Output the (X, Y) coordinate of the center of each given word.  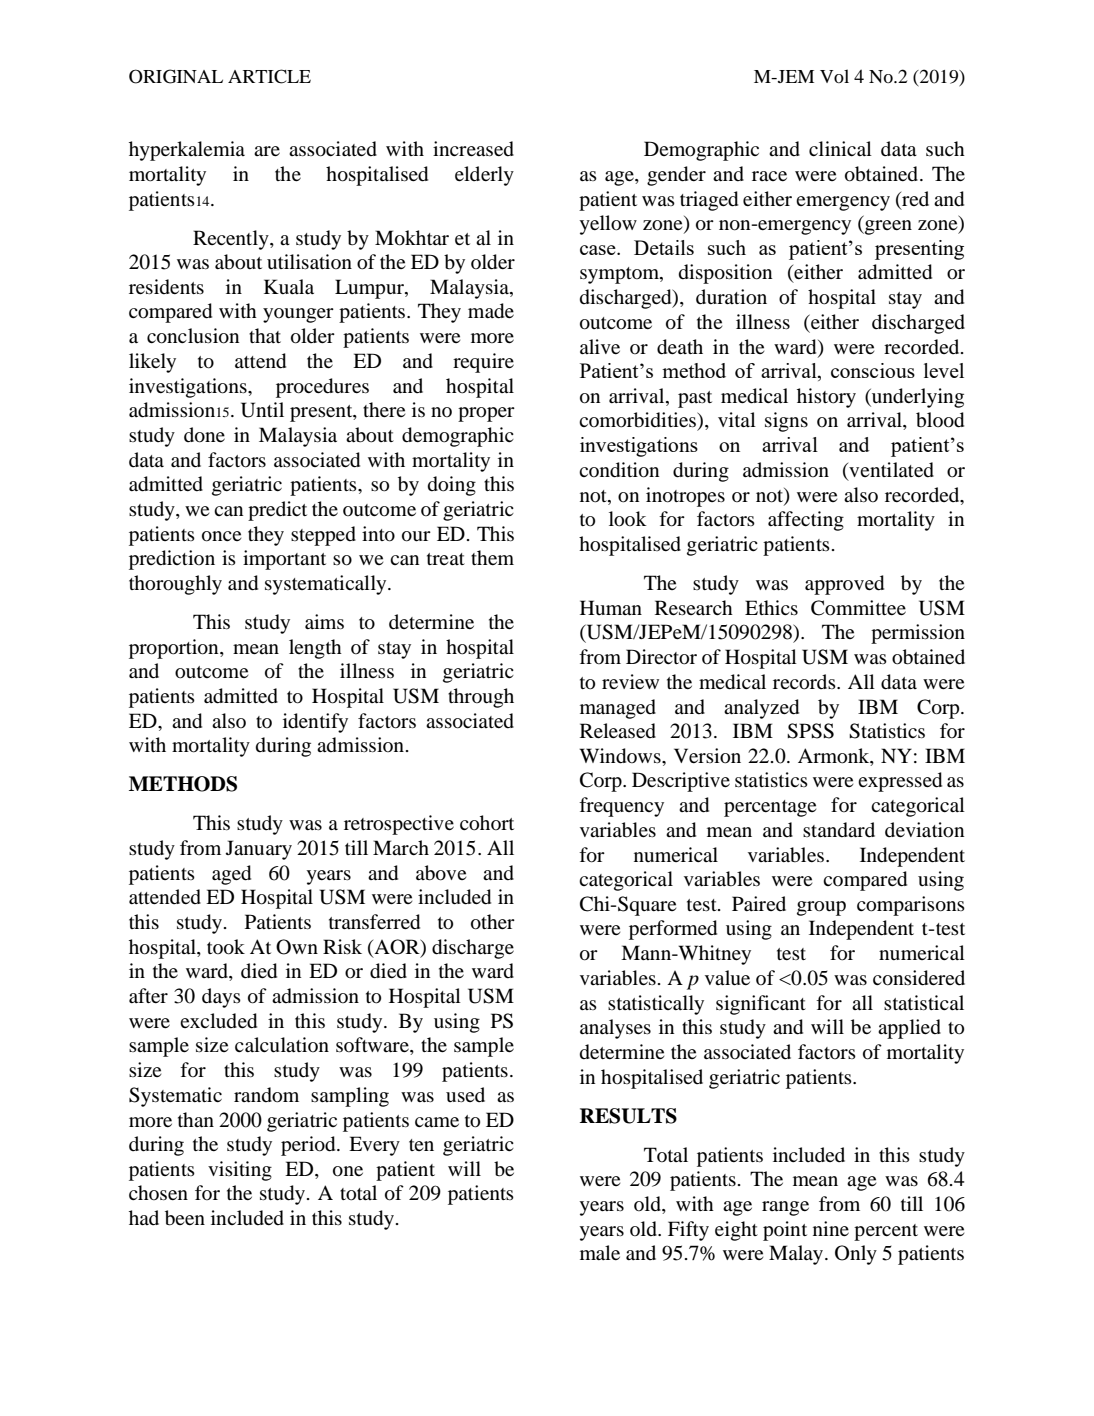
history (826, 398)
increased (473, 149)
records (805, 682)
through (481, 698)
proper (486, 414)
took (226, 947)
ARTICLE (269, 76)
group (821, 908)
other (493, 922)
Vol (834, 76)
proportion (175, 649)
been (185, 1218)
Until (262, 410)
